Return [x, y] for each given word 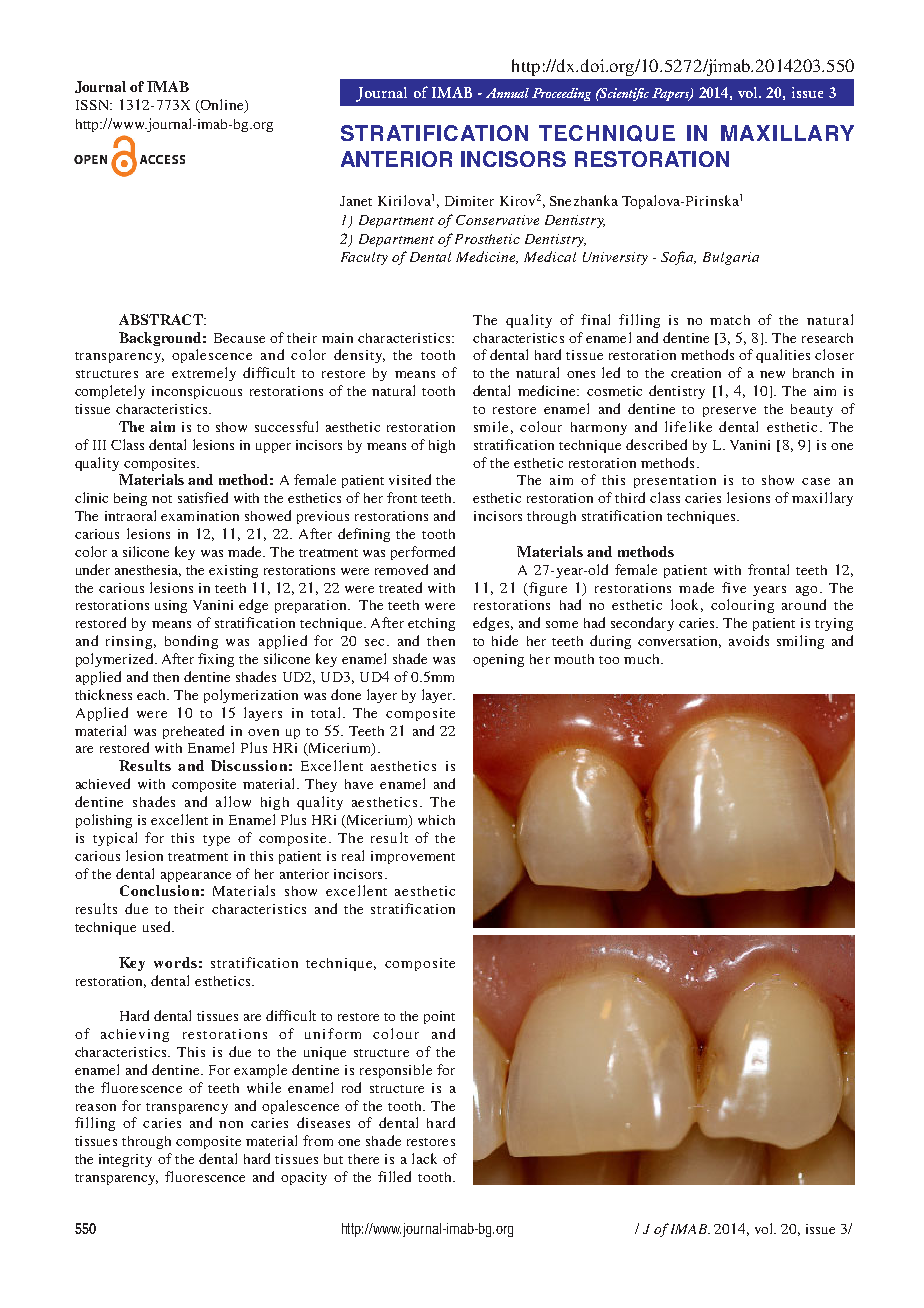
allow [233, 801]
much [643, 659]
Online [222, 106]
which [436, 820]
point [439, 1017]
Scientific [624, 94]
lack [424, 1158]
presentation [675, 481]
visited [410, 479]
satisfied [203, 497]
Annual [507, 93]
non [231, 1124]
